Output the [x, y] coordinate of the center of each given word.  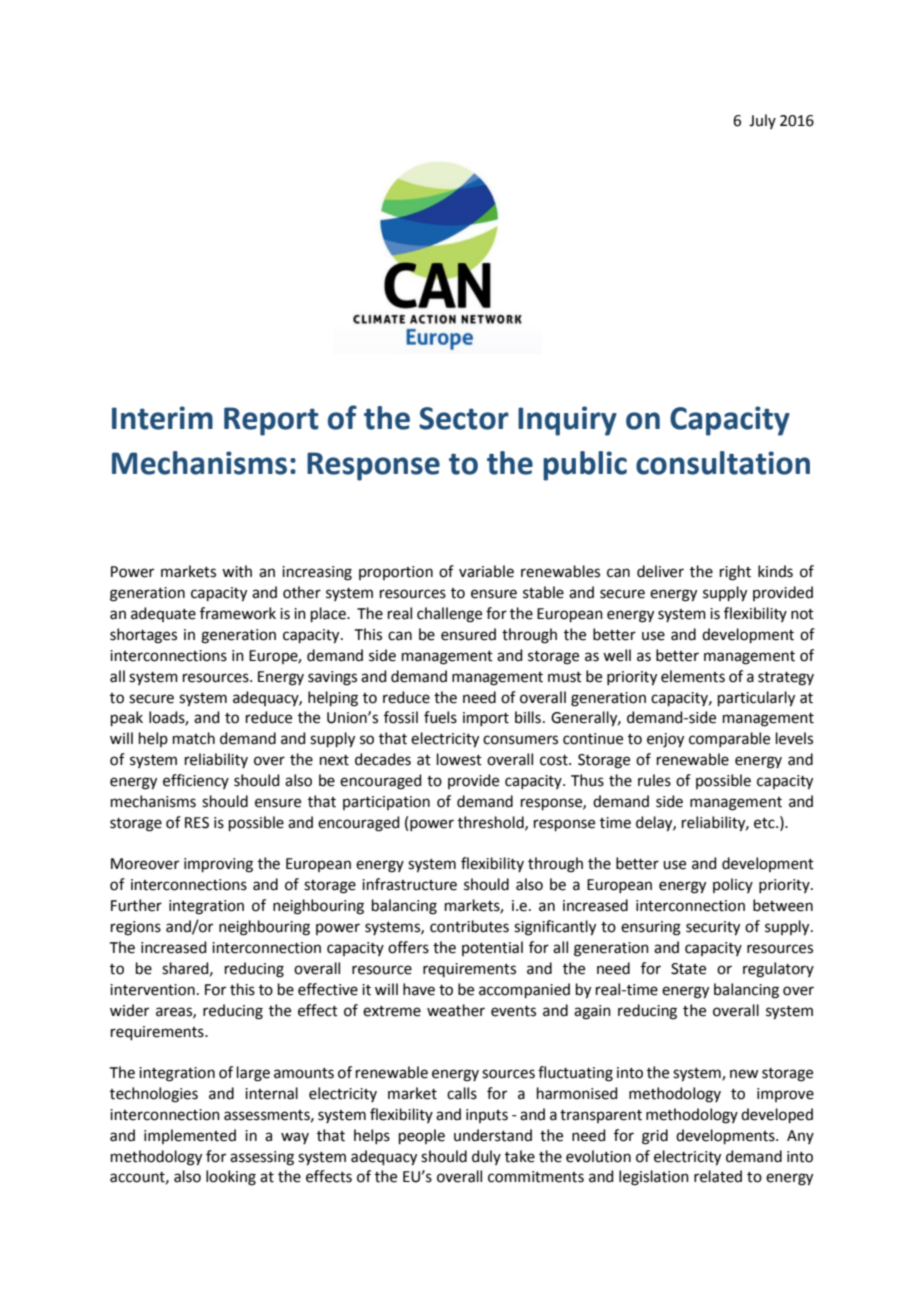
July [762, 121]
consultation [723, 463]
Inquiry [567, 421]
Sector [464, 418]
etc [765, 823]
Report [271, 421]
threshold [492, 823]
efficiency [196, 781]
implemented [190, 1136]
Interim [162, 418]
